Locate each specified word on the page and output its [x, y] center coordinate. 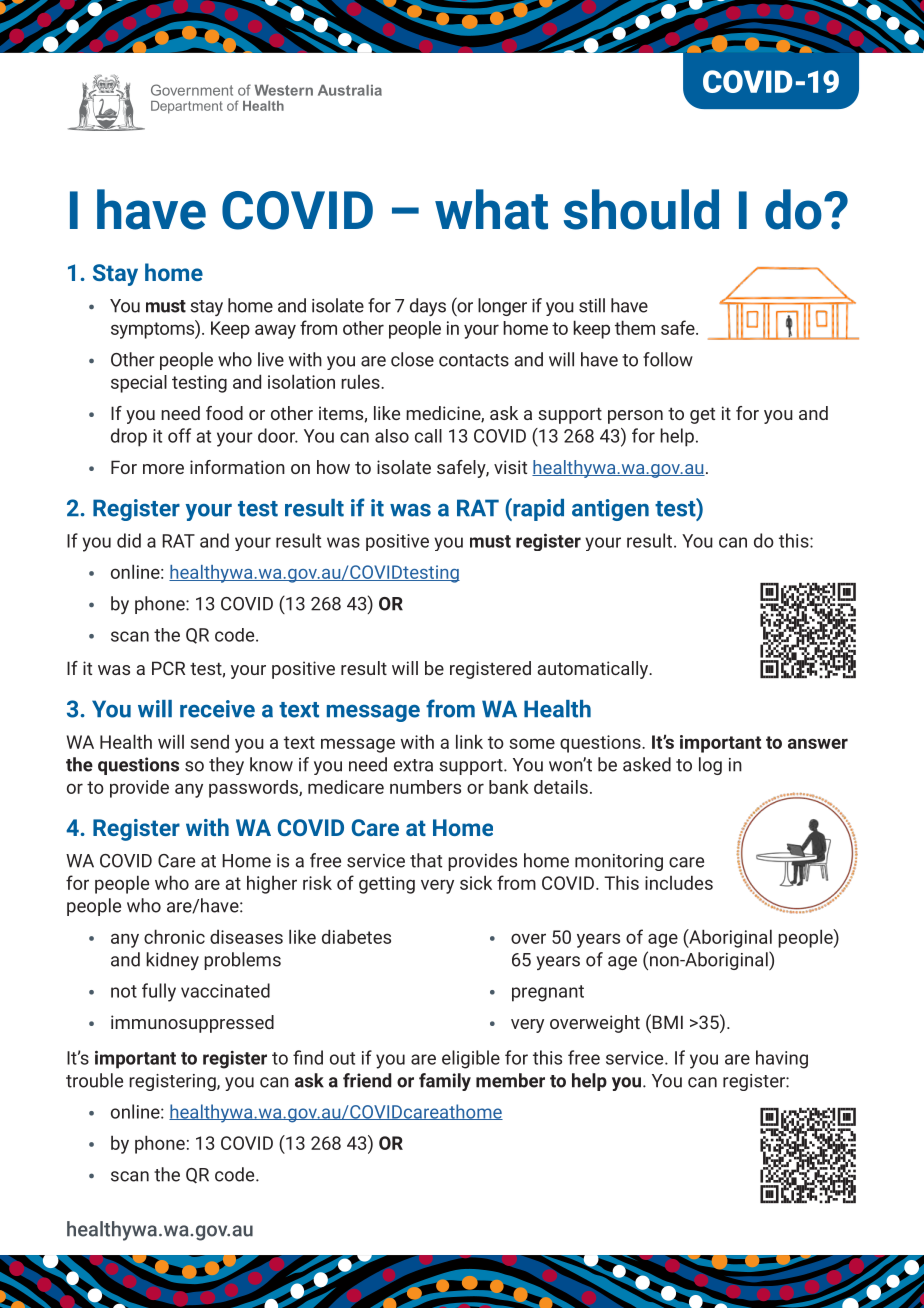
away [275, 331]
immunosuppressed [192, 1024]
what [491, 209]
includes [679, 882]
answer [818, 743]
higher [272, 884]
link [469, 741]
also [392, 436]
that [426, 860]
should [641, 209]
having [782, 1059]
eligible [471, 1059]
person [635, 417]
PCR [168, 668]
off [179, 435]
